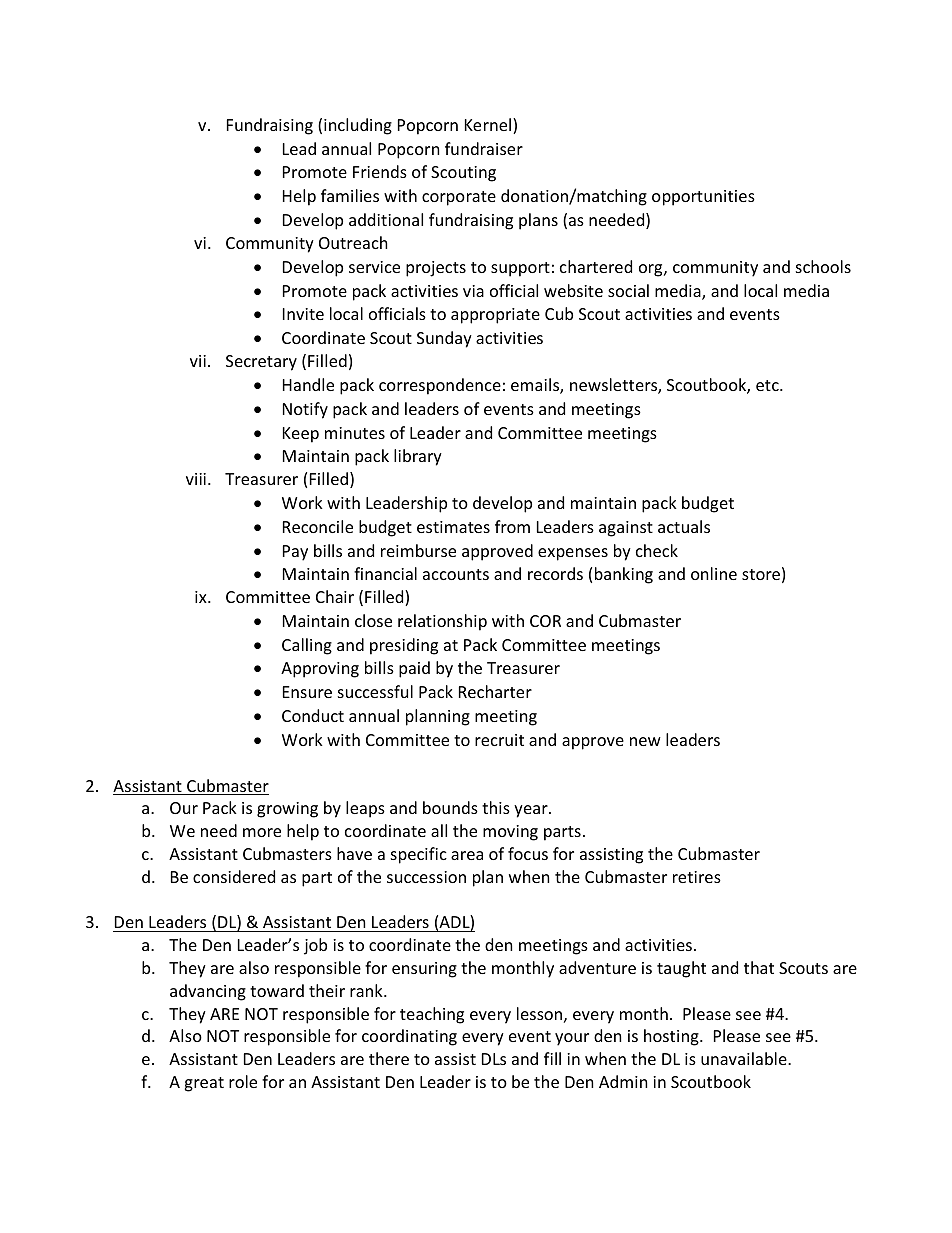 The width and height of the screenshot is (952, 1233). I want to click on including, so click(358, 126).
